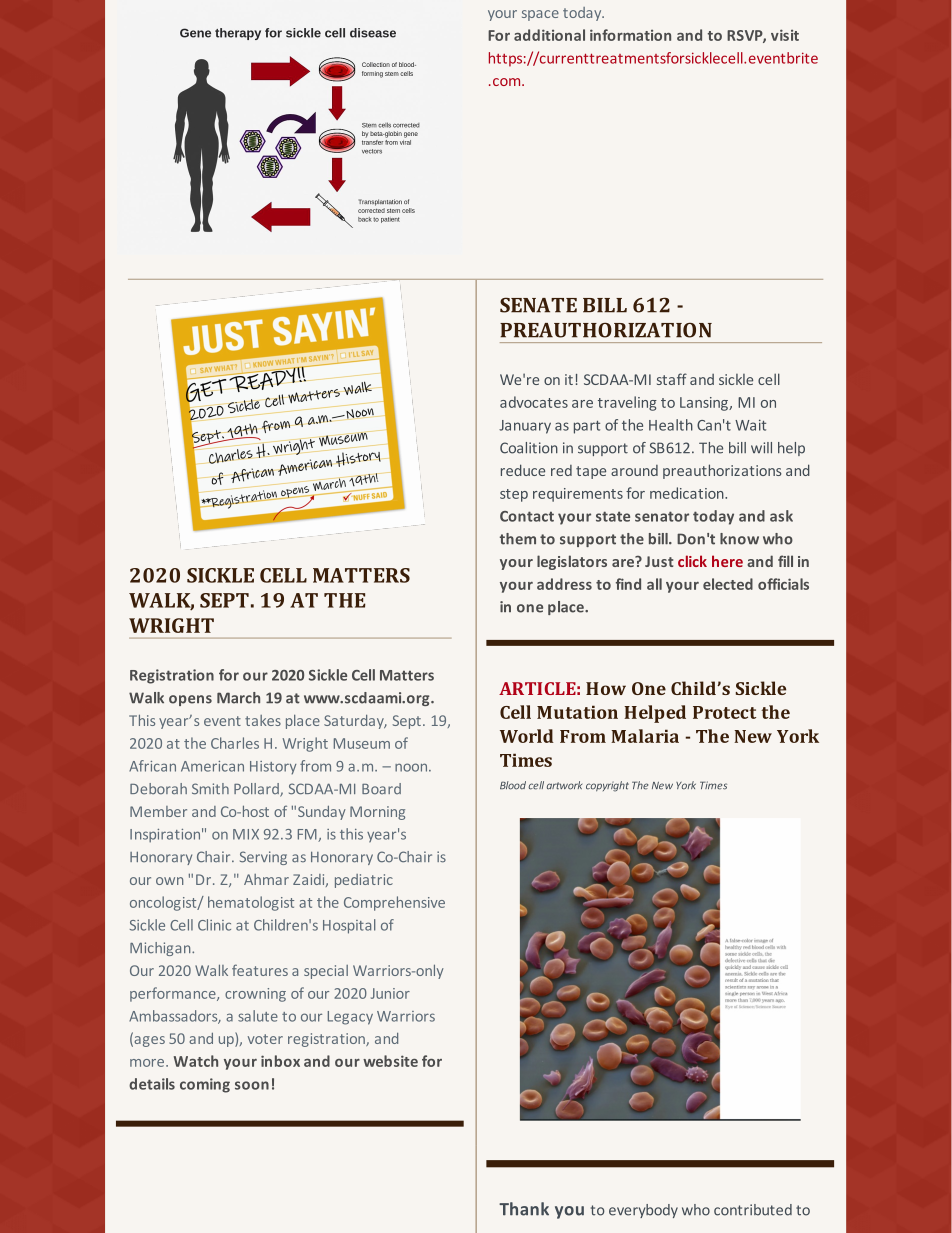  Describe the element at coordinates (205, 1085) in the screenshot. I see `coming` at that location.
